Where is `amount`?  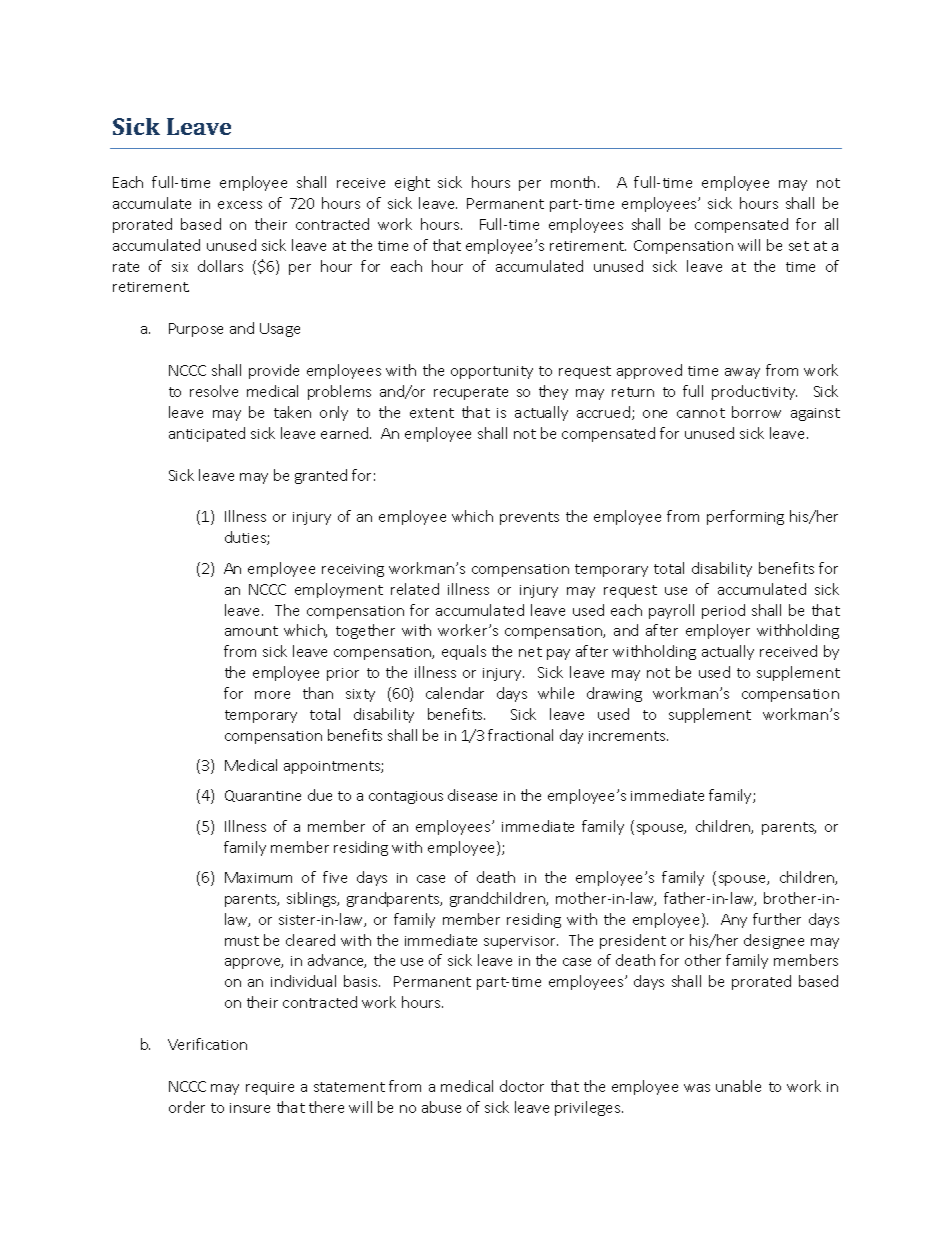 amount is located at coordinates (251, 631).
